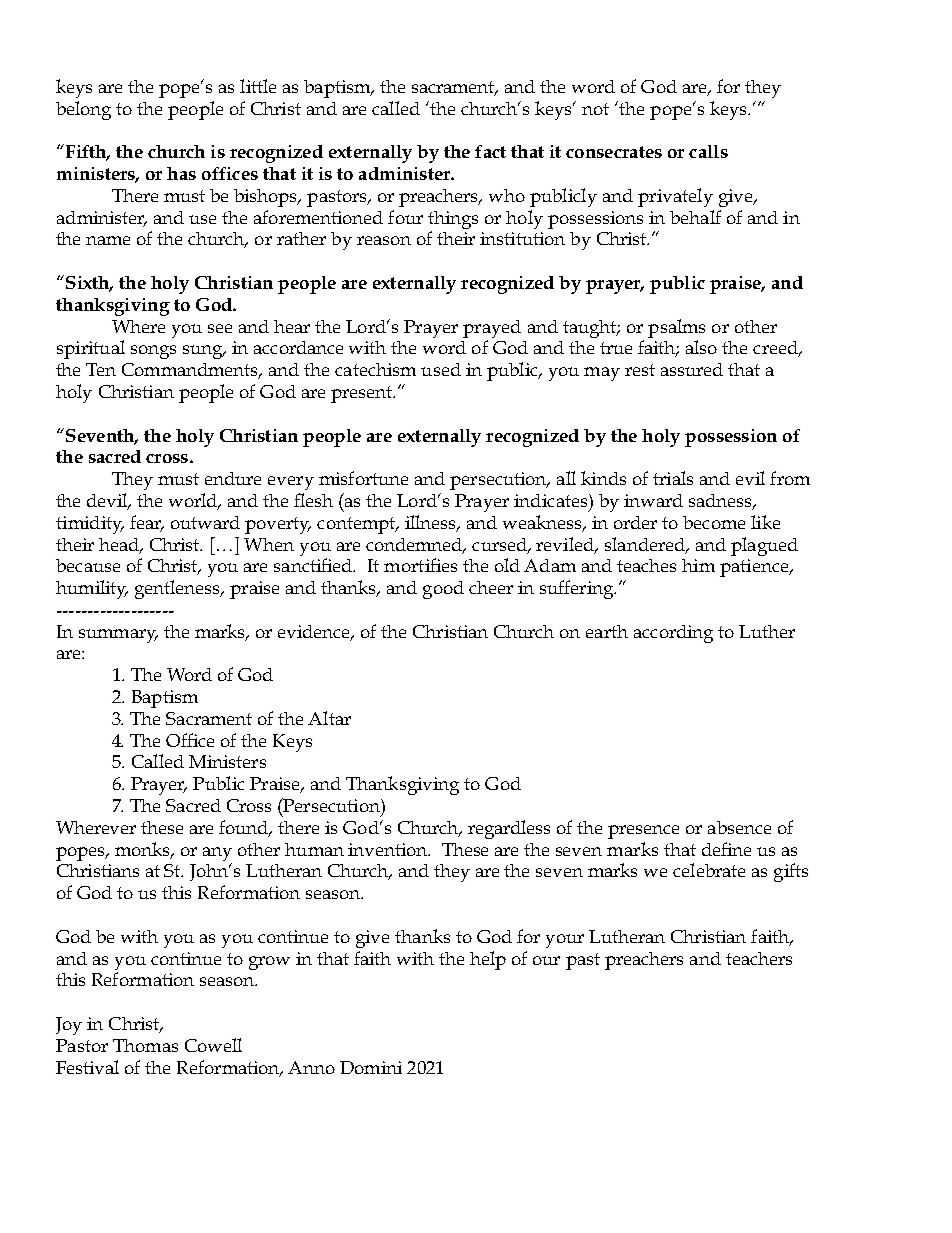 The width and height of the screenshot is (952, 1233). Describe the element at coordinates (179, 589) in the screenshot. I see `gentleness` at that location.
